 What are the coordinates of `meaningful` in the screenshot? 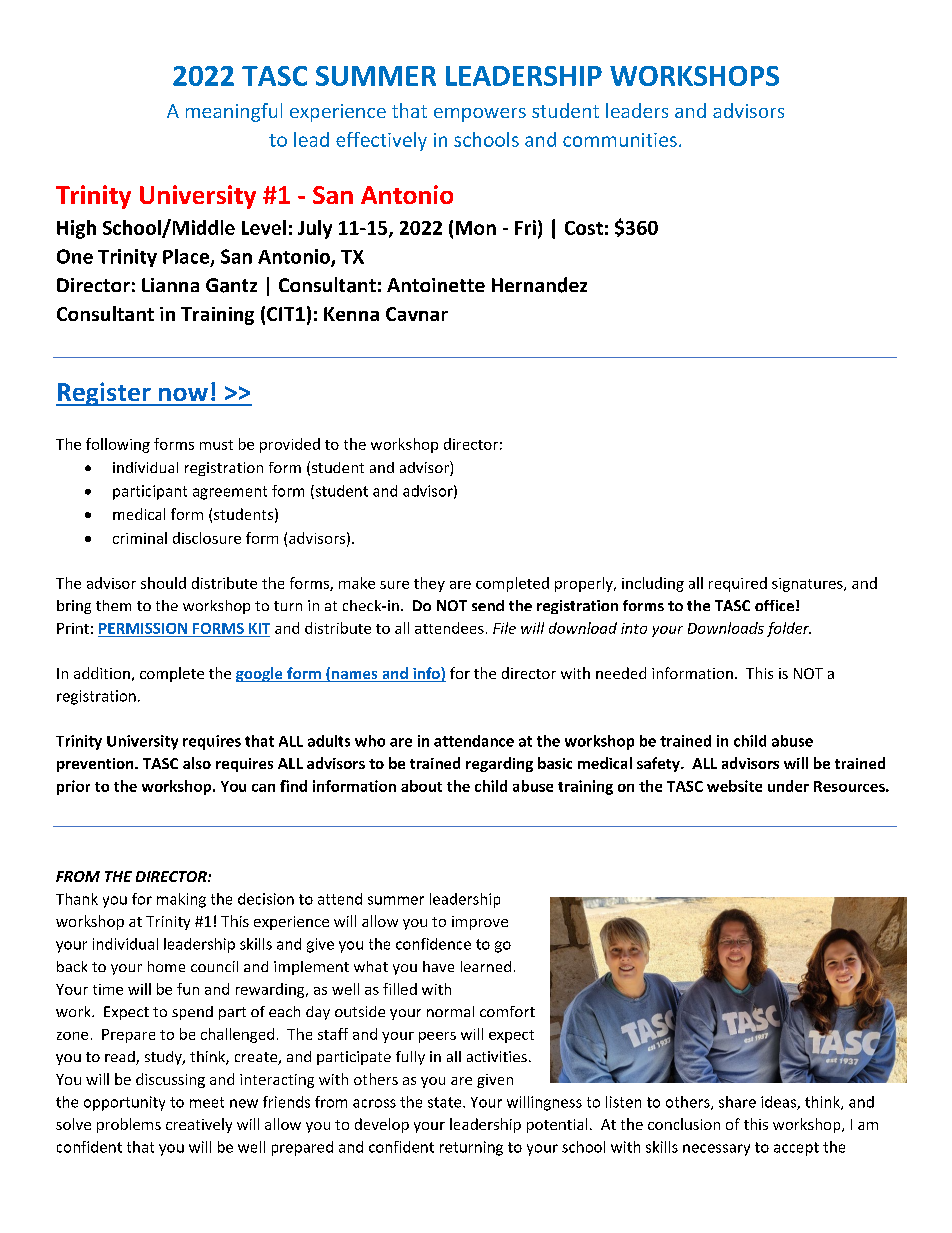 It's located at (234, 112).
